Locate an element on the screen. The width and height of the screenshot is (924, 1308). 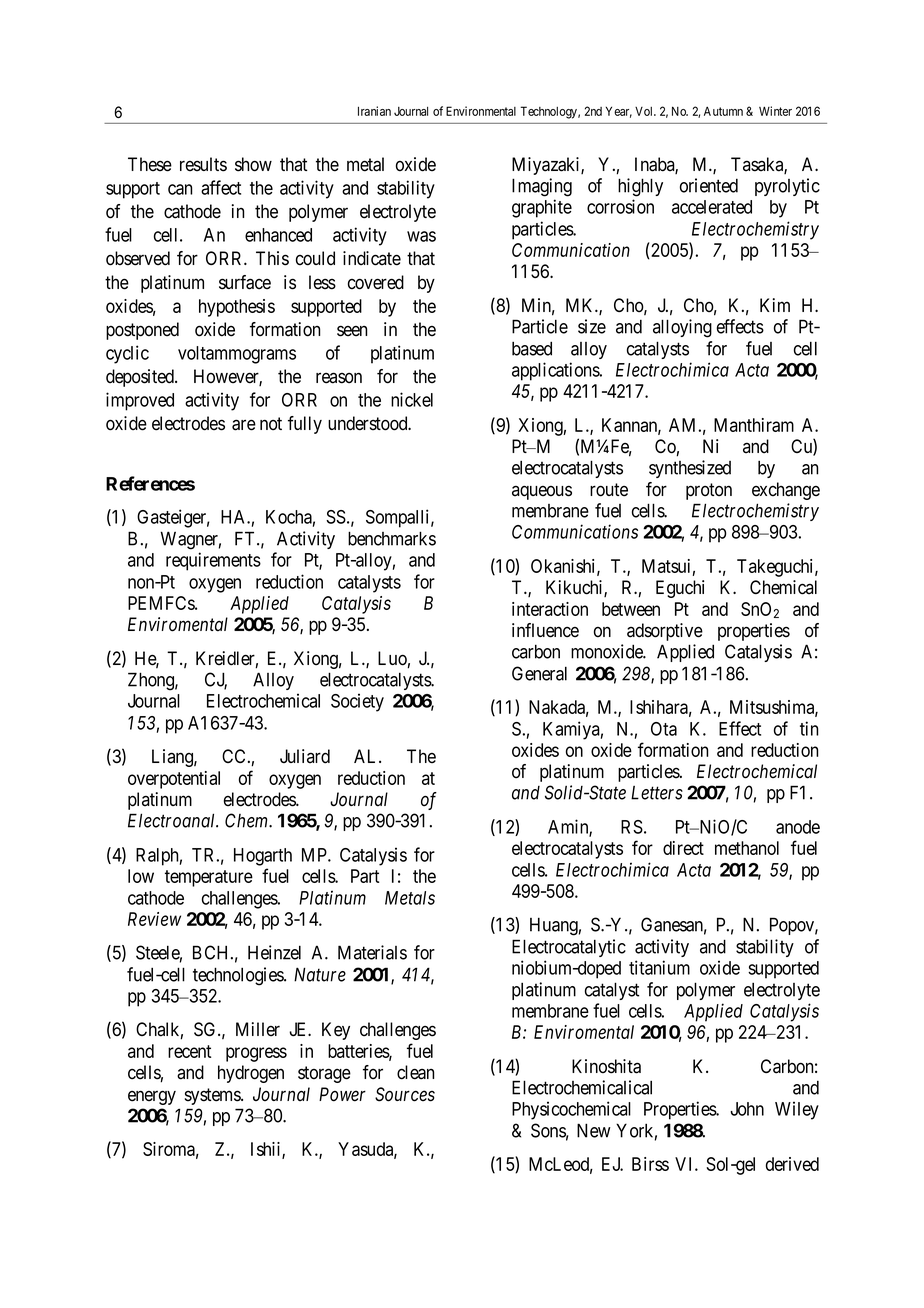
Society is located at coordinates (357, 702).
